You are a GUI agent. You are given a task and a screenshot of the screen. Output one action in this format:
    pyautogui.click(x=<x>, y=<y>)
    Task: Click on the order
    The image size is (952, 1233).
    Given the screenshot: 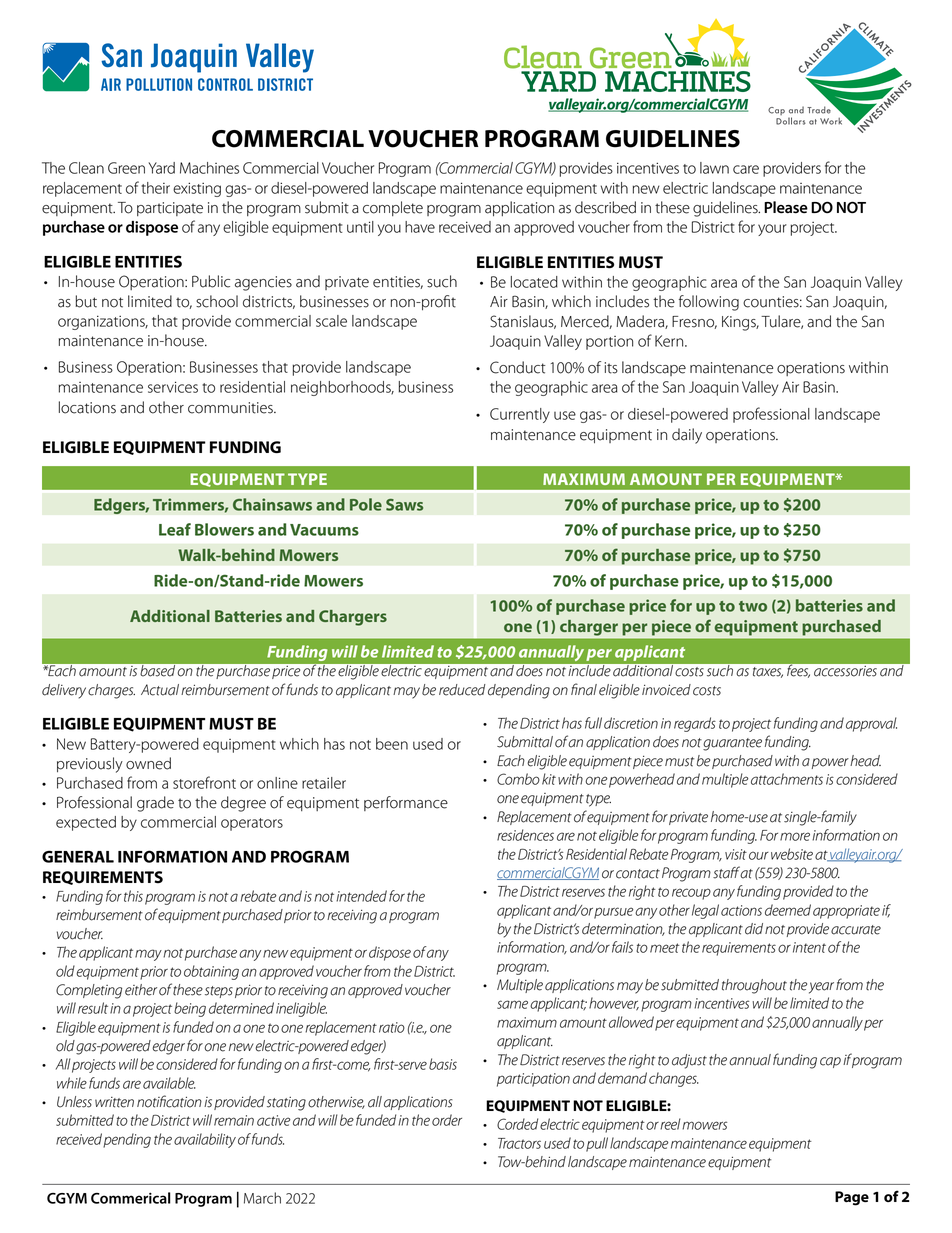 What is the action you would take?
    pyautogui.click(x=447, y=1120)
